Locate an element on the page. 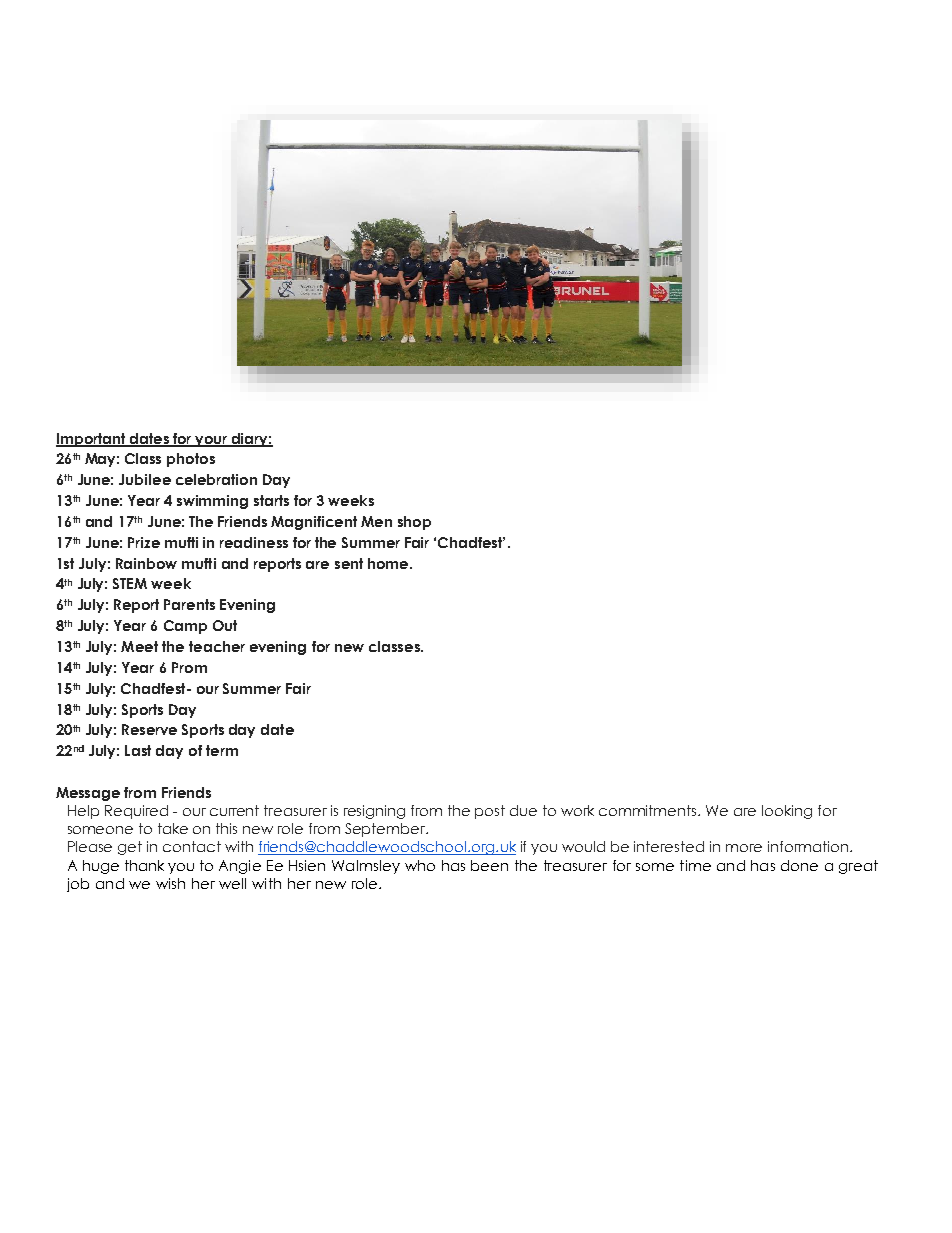  teacher is located at coordinates (217, 646).
